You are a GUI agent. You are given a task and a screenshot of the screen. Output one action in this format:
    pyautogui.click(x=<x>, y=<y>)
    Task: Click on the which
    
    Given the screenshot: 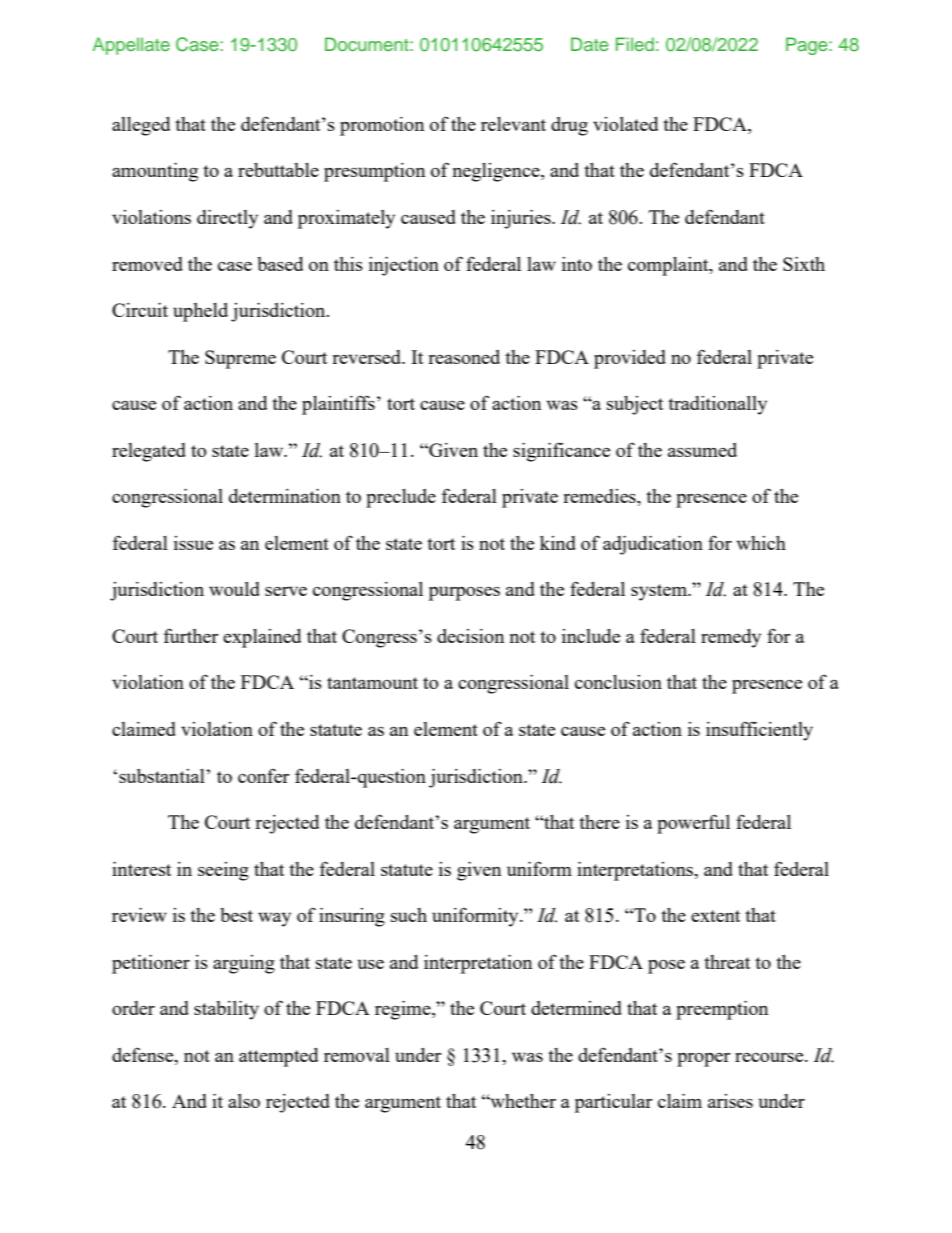 What is the action you would take?
    pyautogui.click(x=761, y=543)
